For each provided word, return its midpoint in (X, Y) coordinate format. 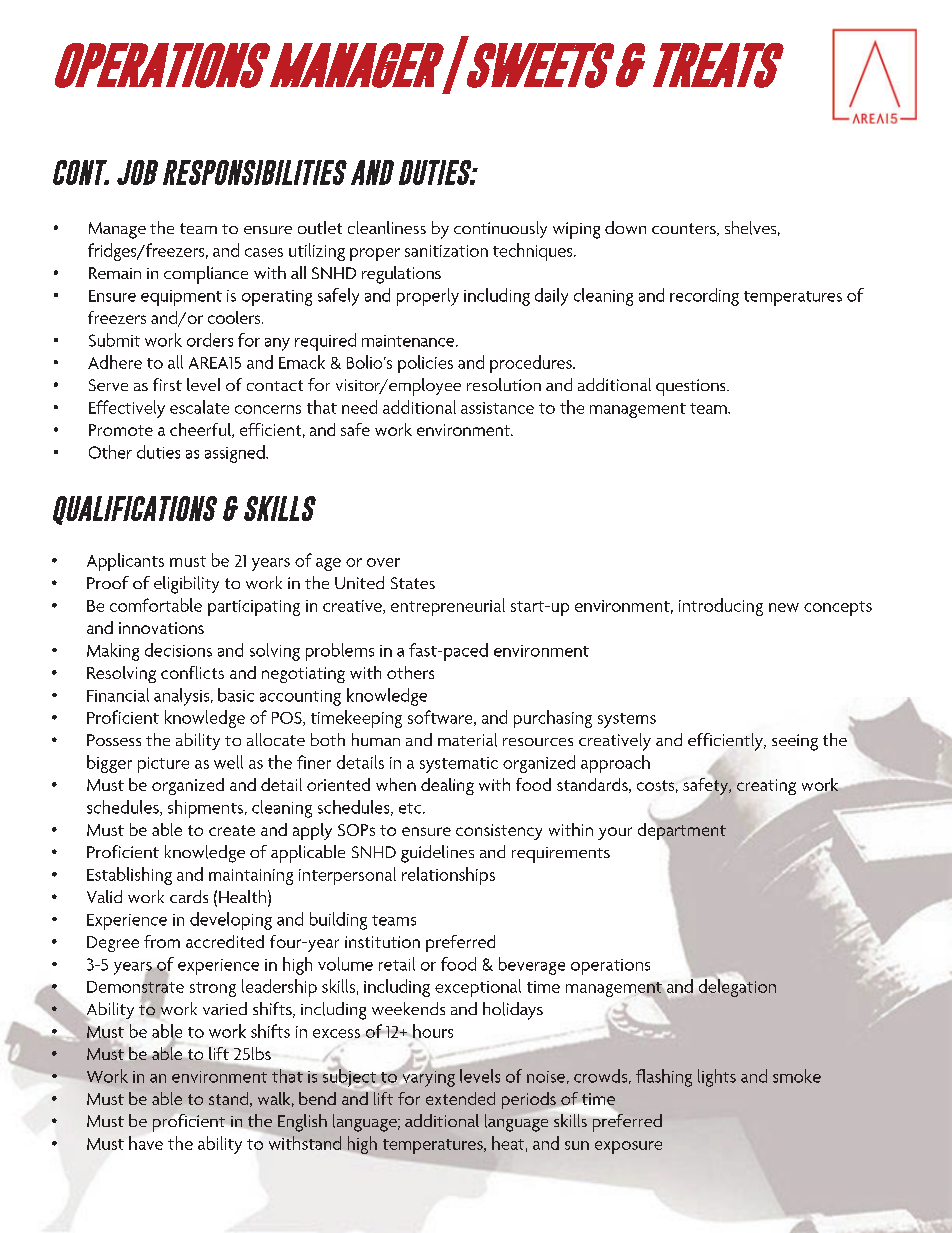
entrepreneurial (448, 607)
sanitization (446, 251)
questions (692, 387)
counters (685, 229)
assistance (497, 408)
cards (189, 896)
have (146, 1143)
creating (766, 787)
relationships (448, 876)
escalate (199, 407)
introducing (721, 607)
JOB (137, 172)
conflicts (192, 672)
